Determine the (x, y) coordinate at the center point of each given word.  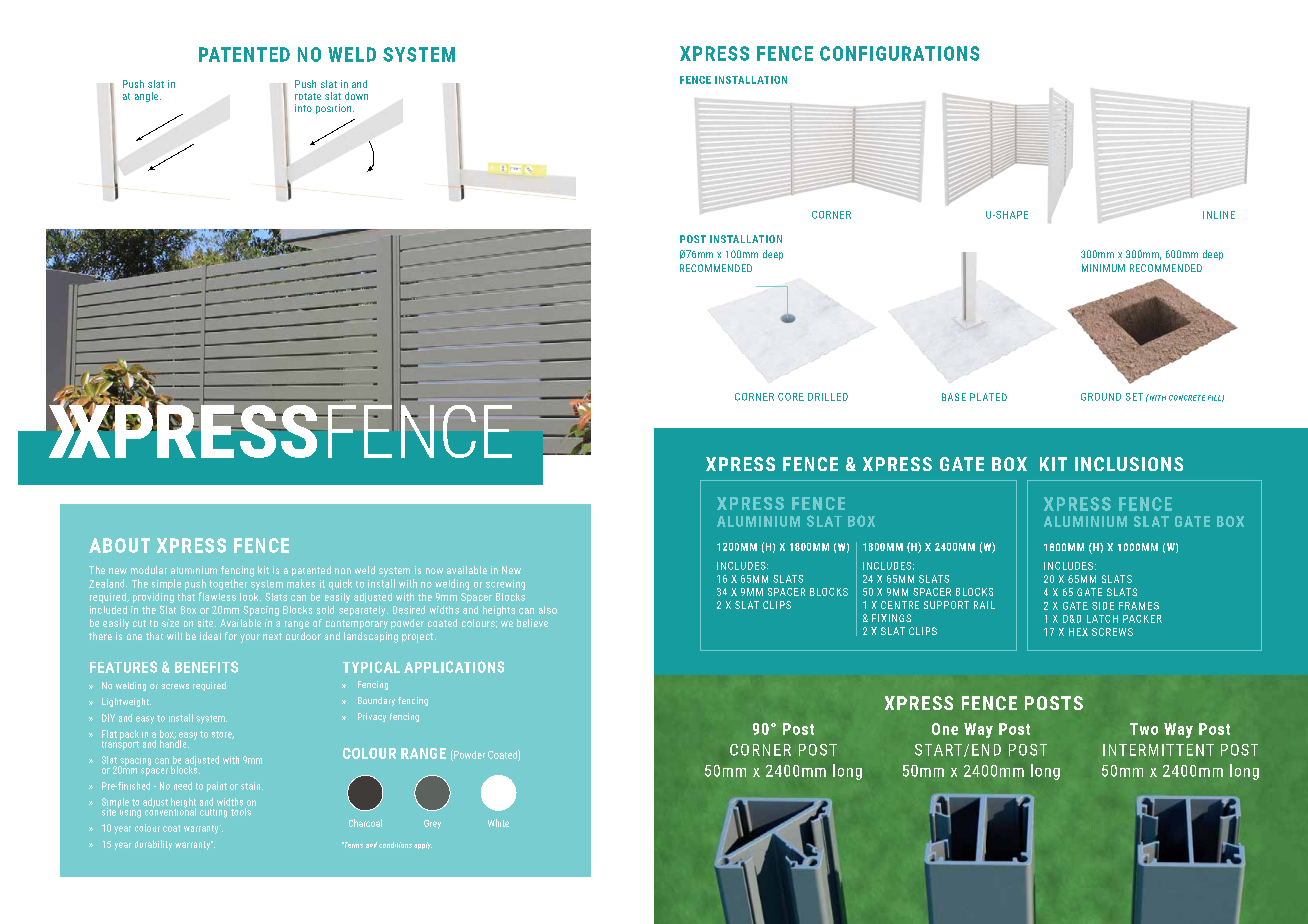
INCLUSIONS (1129, 464)
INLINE (1219, 215)
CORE (791, 397)
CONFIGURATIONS (899, 53)
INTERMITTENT (1158, 750)
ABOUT (119, 545)
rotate (308, 96)
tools (241, 812)
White (498, 823)
